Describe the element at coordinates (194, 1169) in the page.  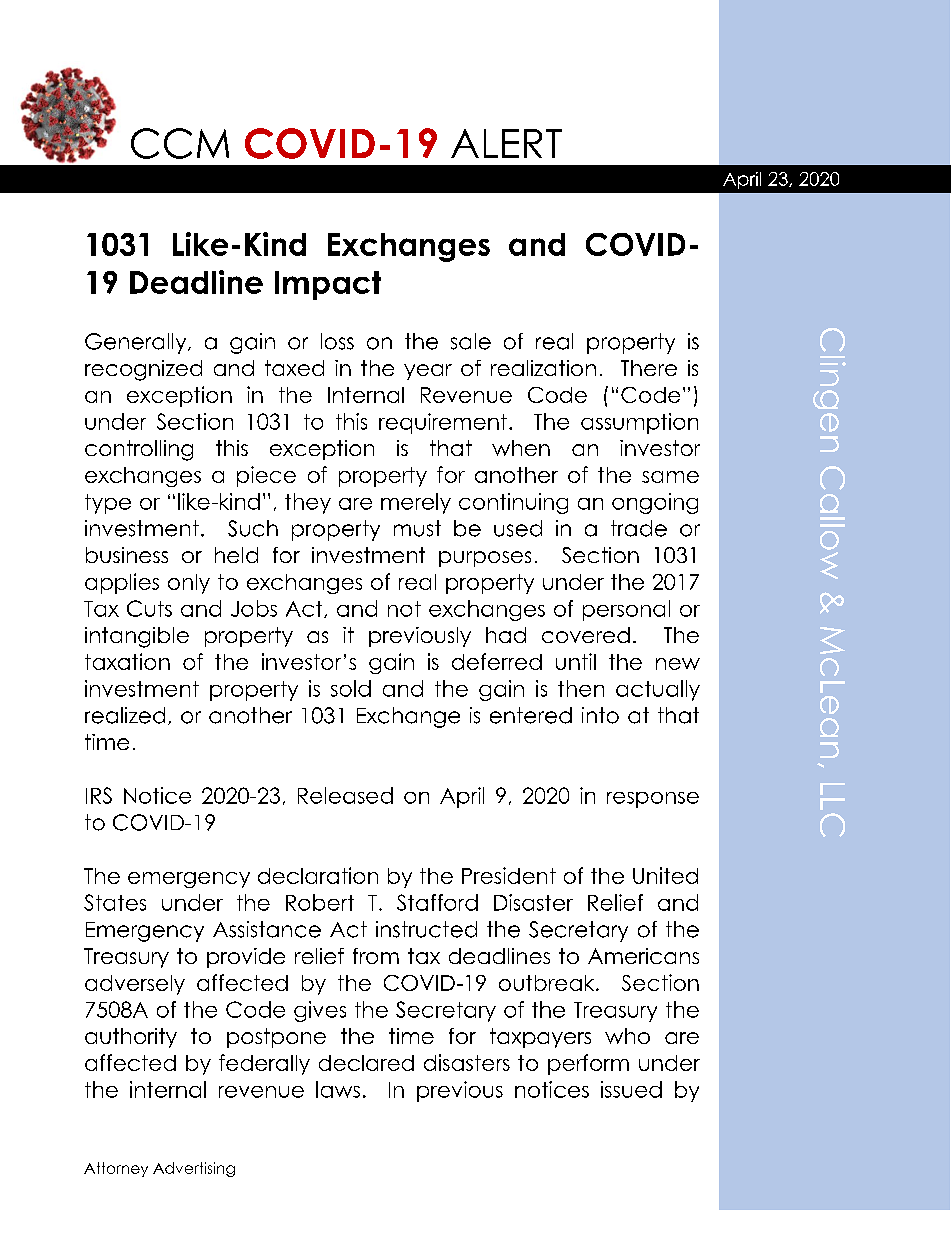
I see `Advertising` at that location.
